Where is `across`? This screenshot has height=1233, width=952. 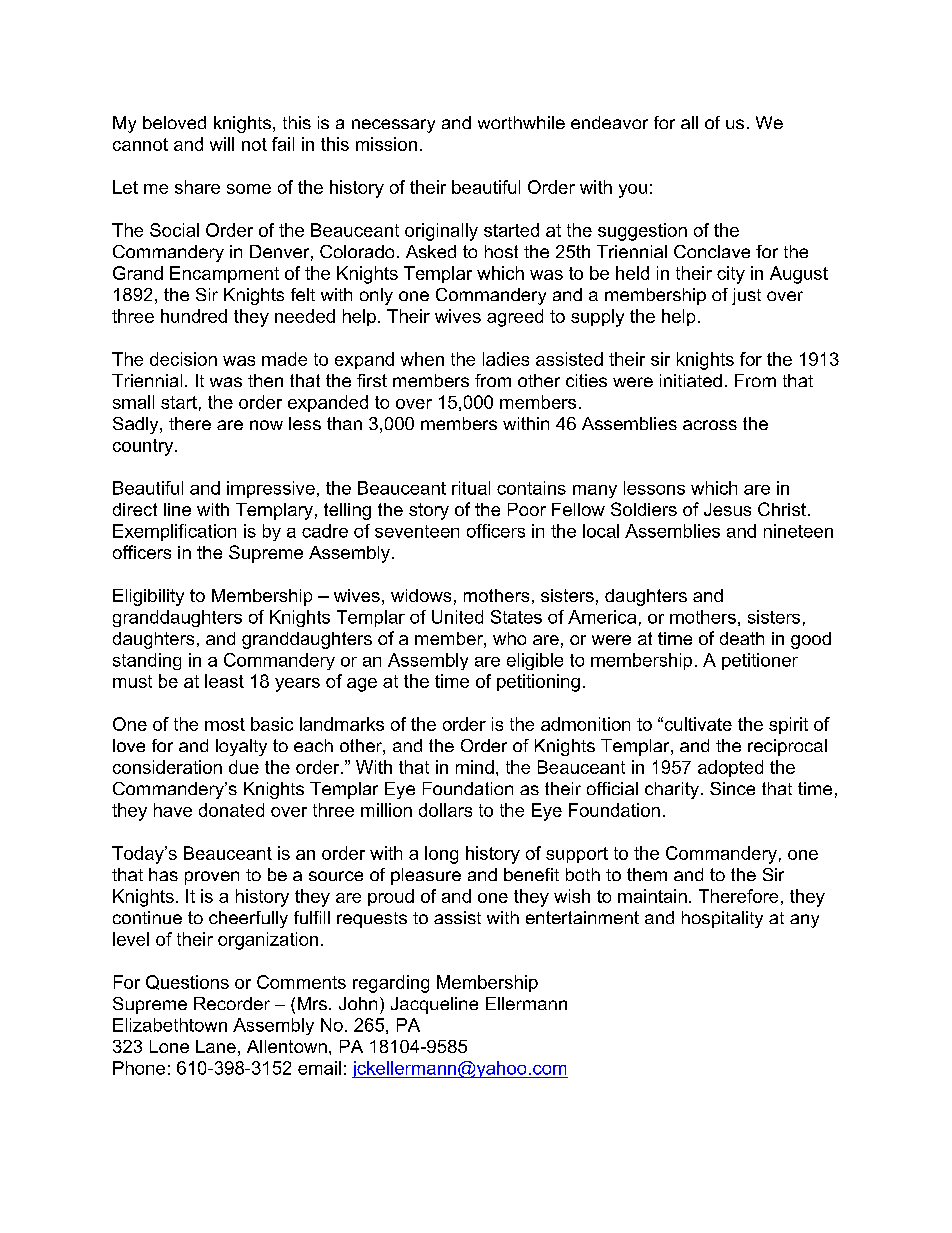
across is located at coordinates (710, 425).
